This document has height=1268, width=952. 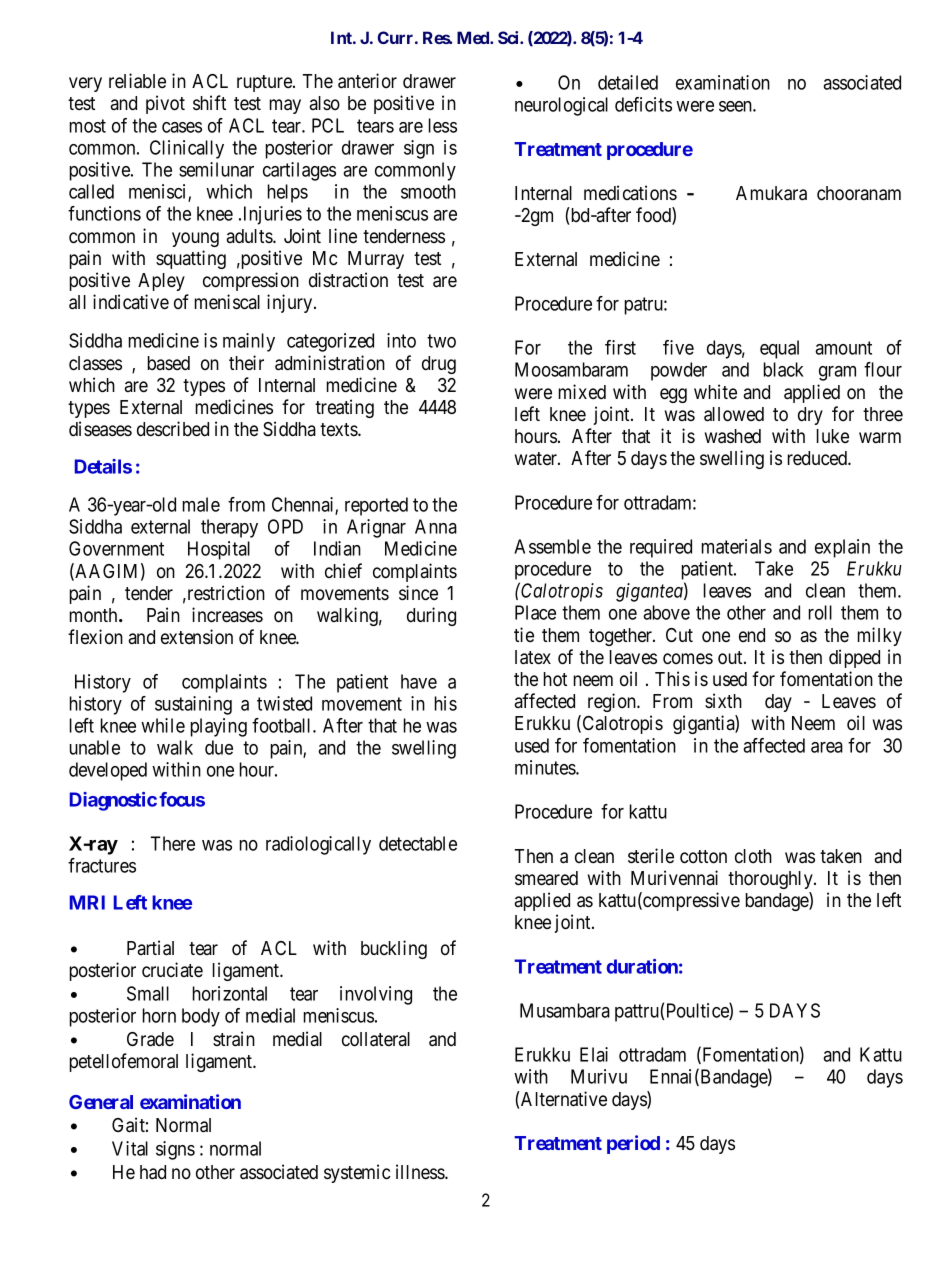 What do you see at coordinates (833, 436) in the document?
I see `luke` at bounding box center [833, 436].
